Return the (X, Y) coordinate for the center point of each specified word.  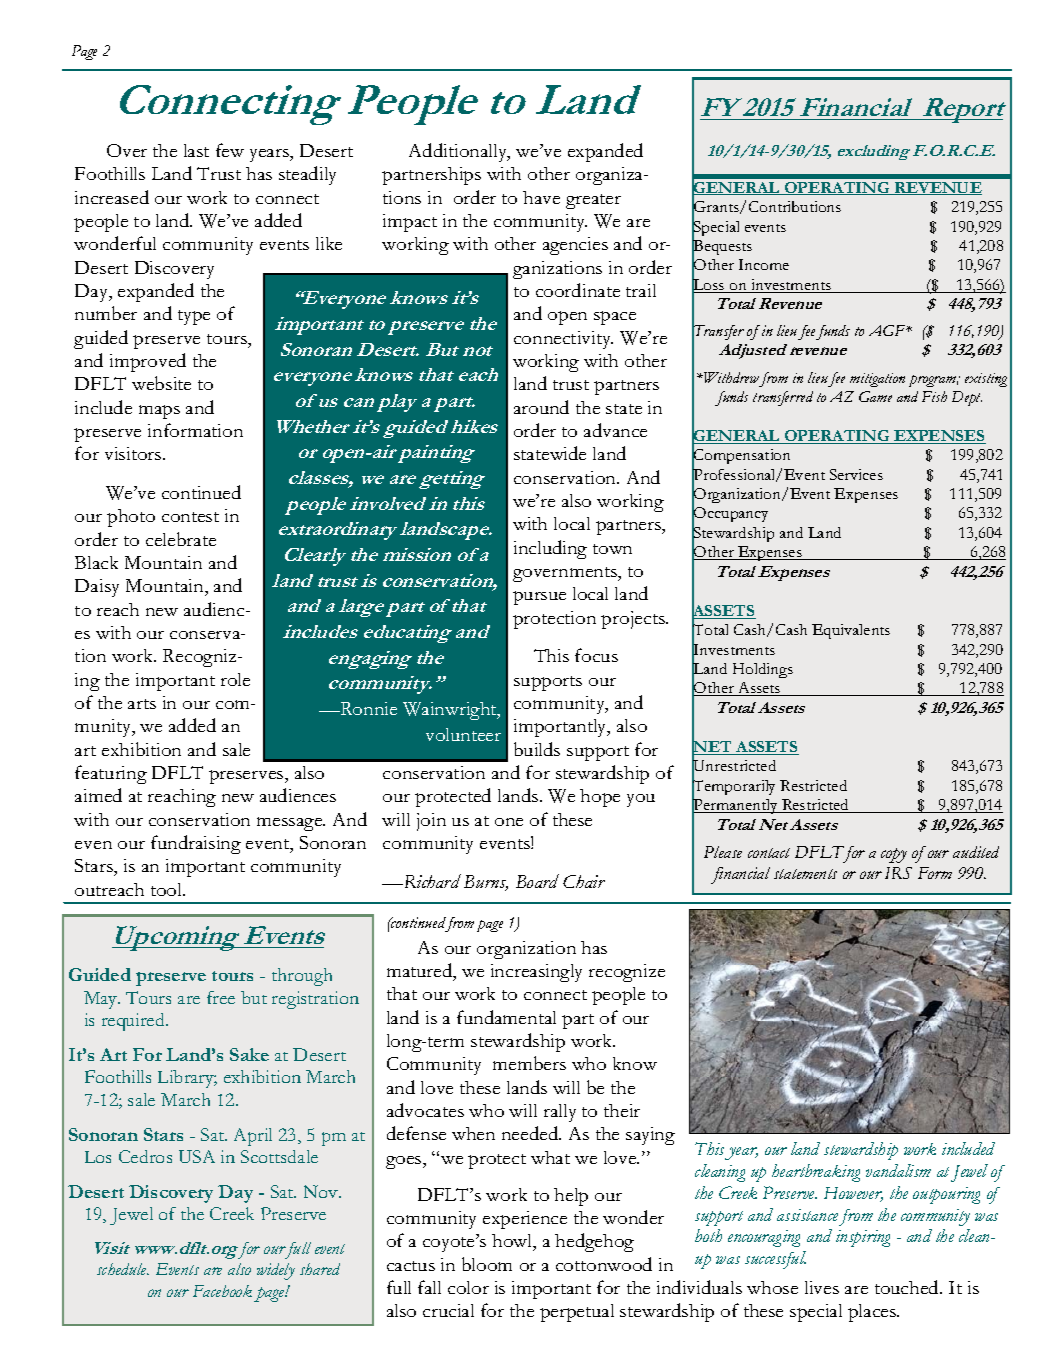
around (541, 407)
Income (764, 264)
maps (159, 412)
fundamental (506, 1017)
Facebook (222, 1291)
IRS (898, 873)
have (541, 197)
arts (142, 704)
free (221, 997)
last (196, 150)
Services (856, 474)
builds (537, 749)
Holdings (763, 670)
